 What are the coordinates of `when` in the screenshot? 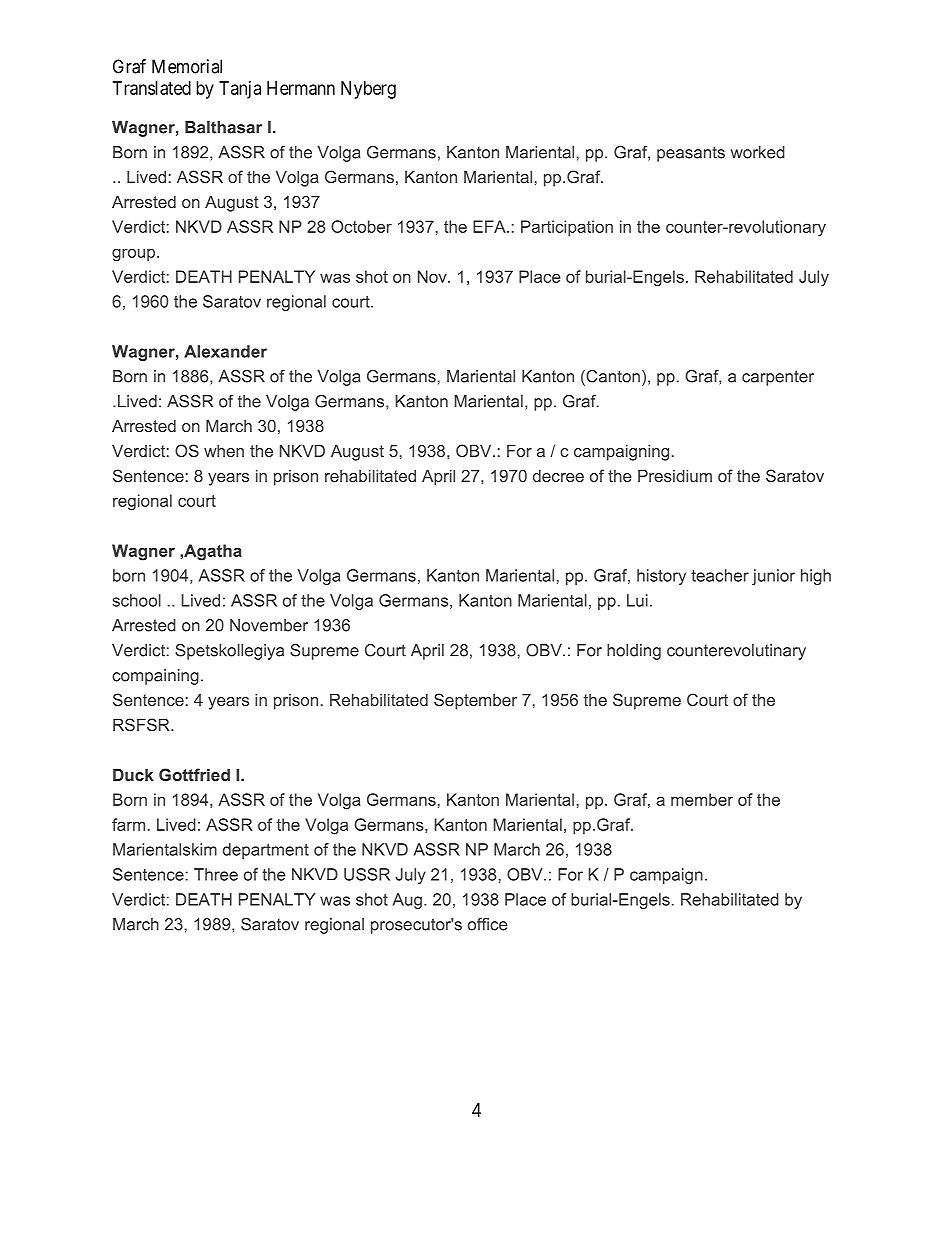 It's located at (224, 451).
